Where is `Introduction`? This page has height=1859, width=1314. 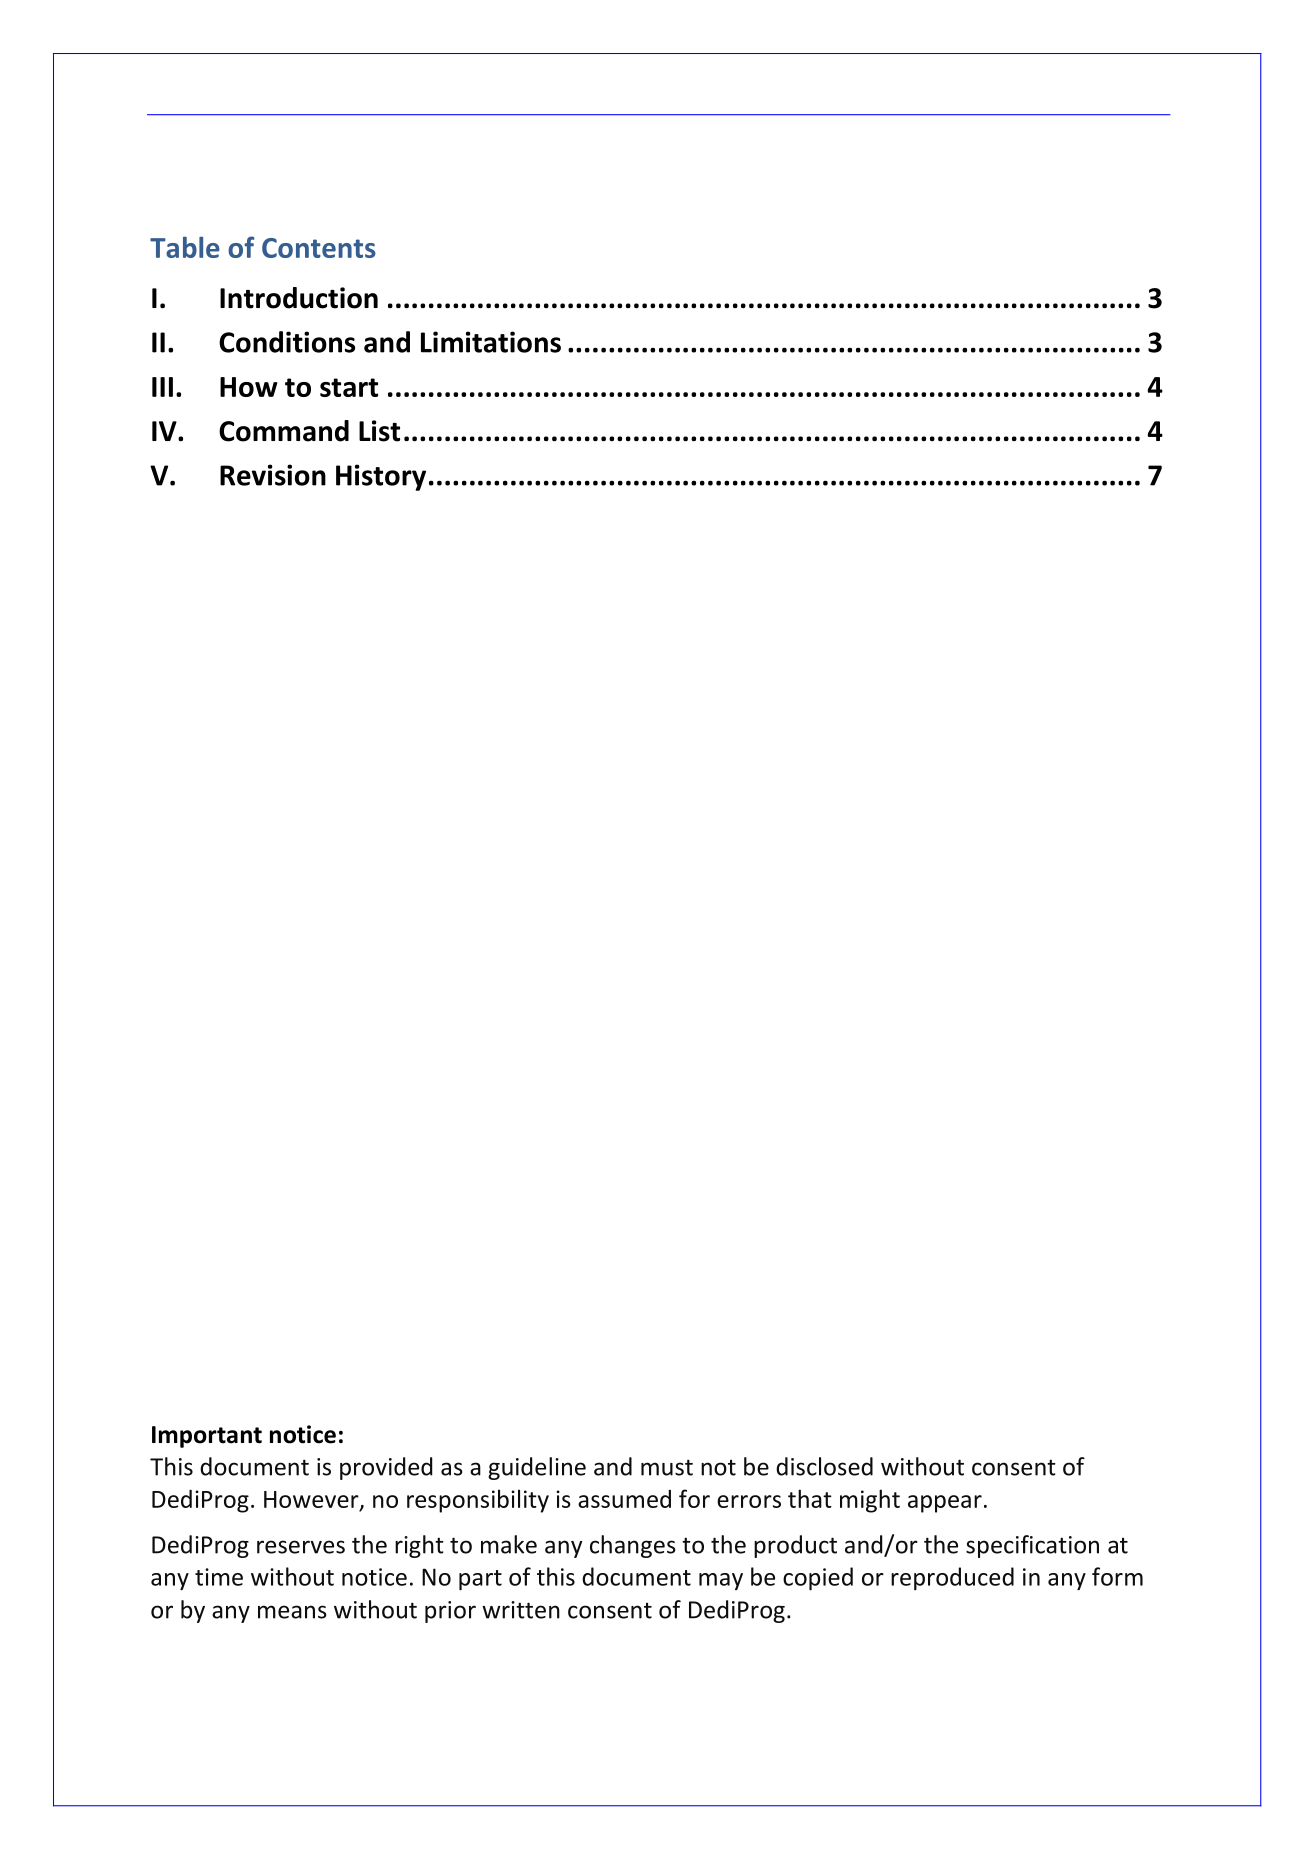
Introduction is located at coordinates (299, 298).
